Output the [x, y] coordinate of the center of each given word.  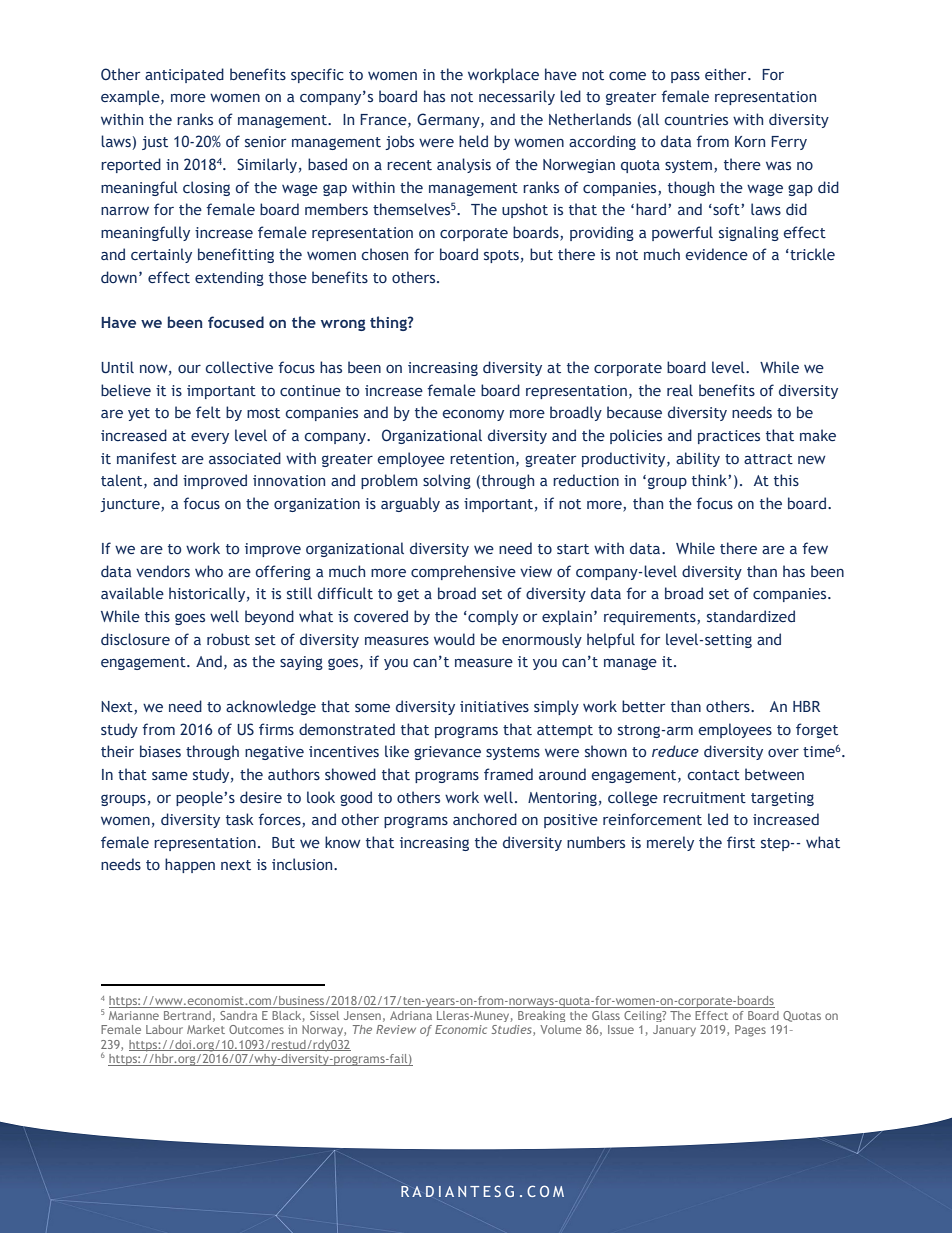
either [727, 74]
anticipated [184, 75]
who [209, 571]
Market [206, 1029]
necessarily [517, 97]
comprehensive [463, 572]
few [815, 548]
